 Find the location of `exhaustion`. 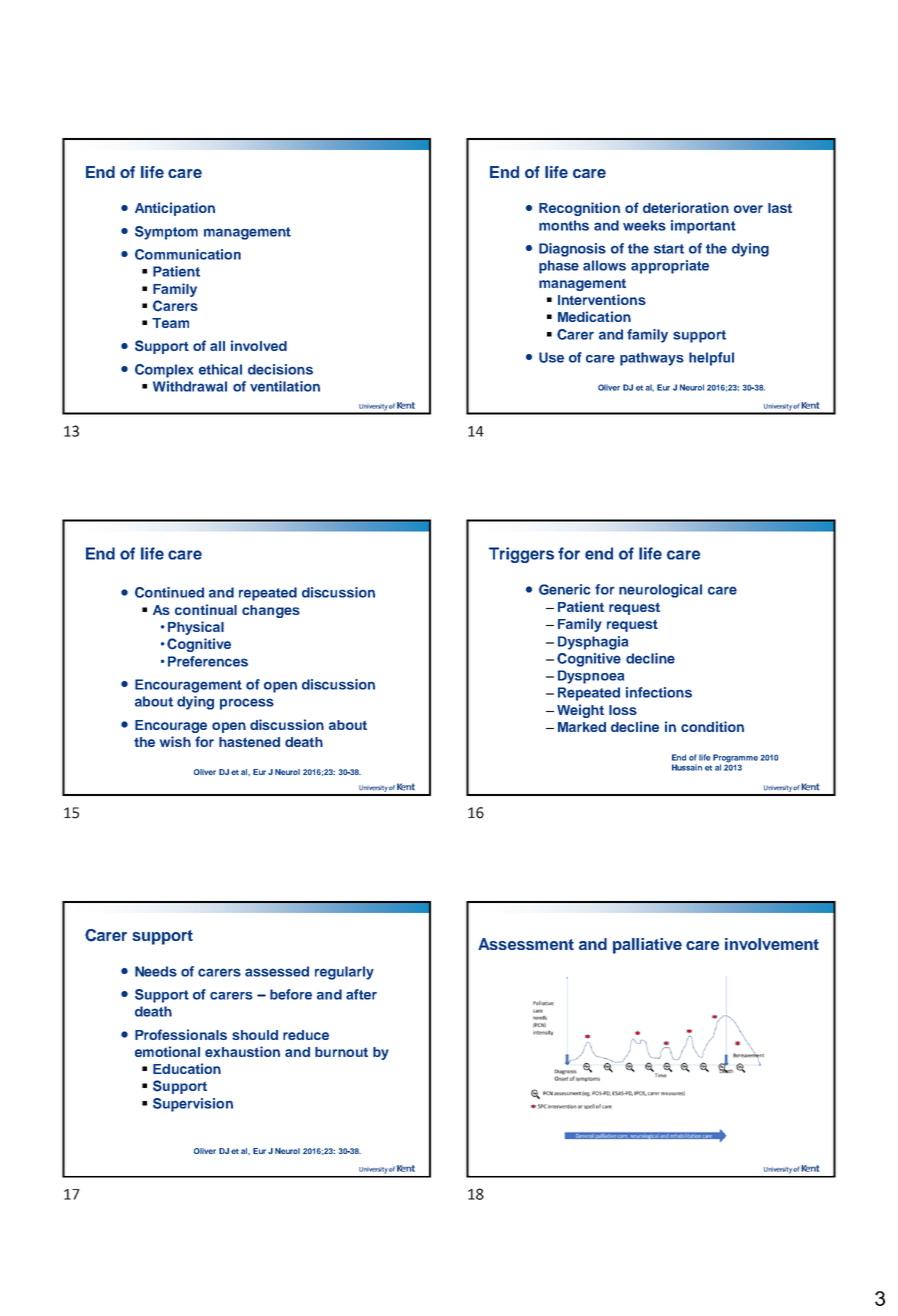

exhaustion is located at coordinates (242, 1051).
